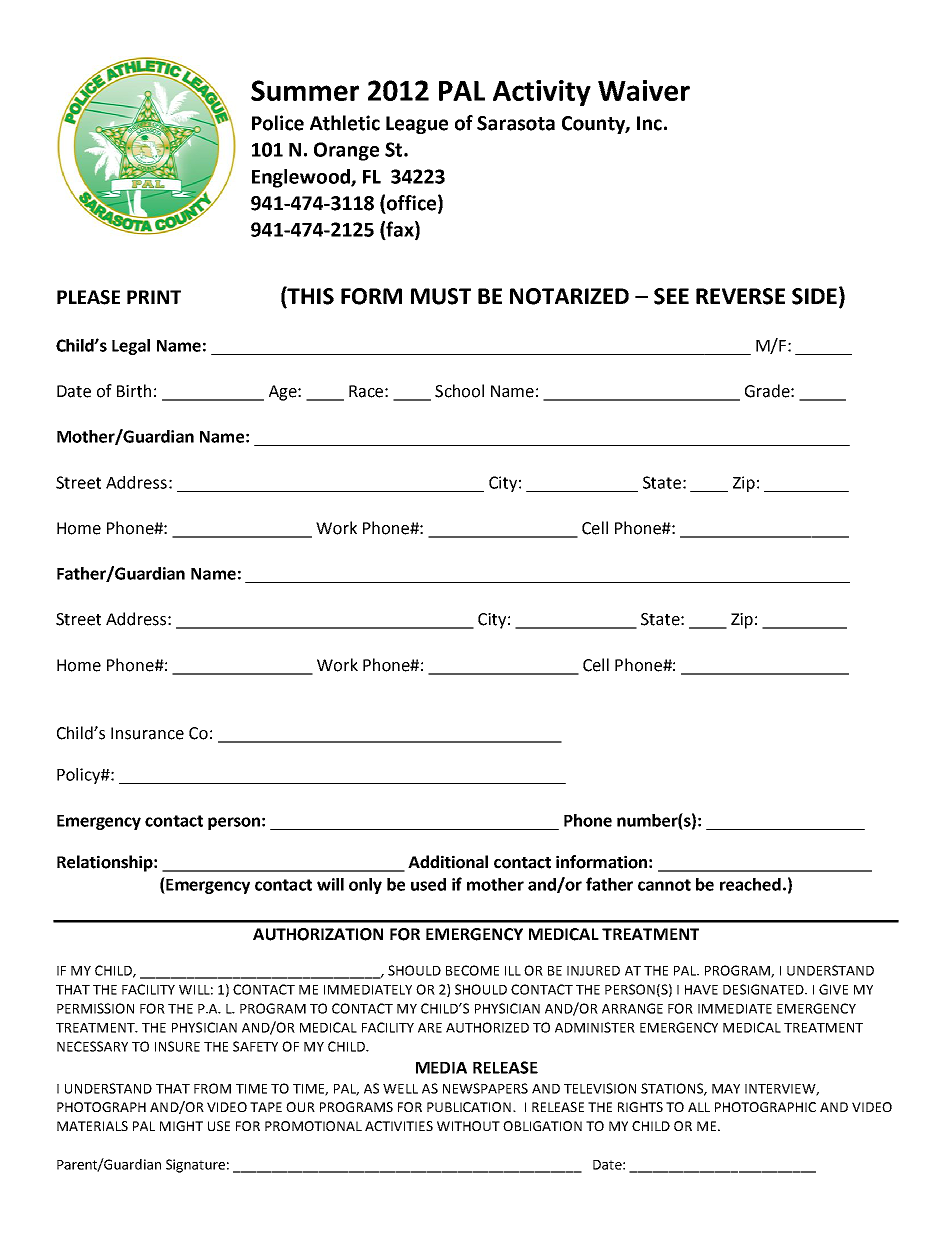 This screenshot has height=1233, width=952. What do you see at coordinates (726, 1089) in the screenshot?
I see `MAY` at bounding box center [726, 1089].
